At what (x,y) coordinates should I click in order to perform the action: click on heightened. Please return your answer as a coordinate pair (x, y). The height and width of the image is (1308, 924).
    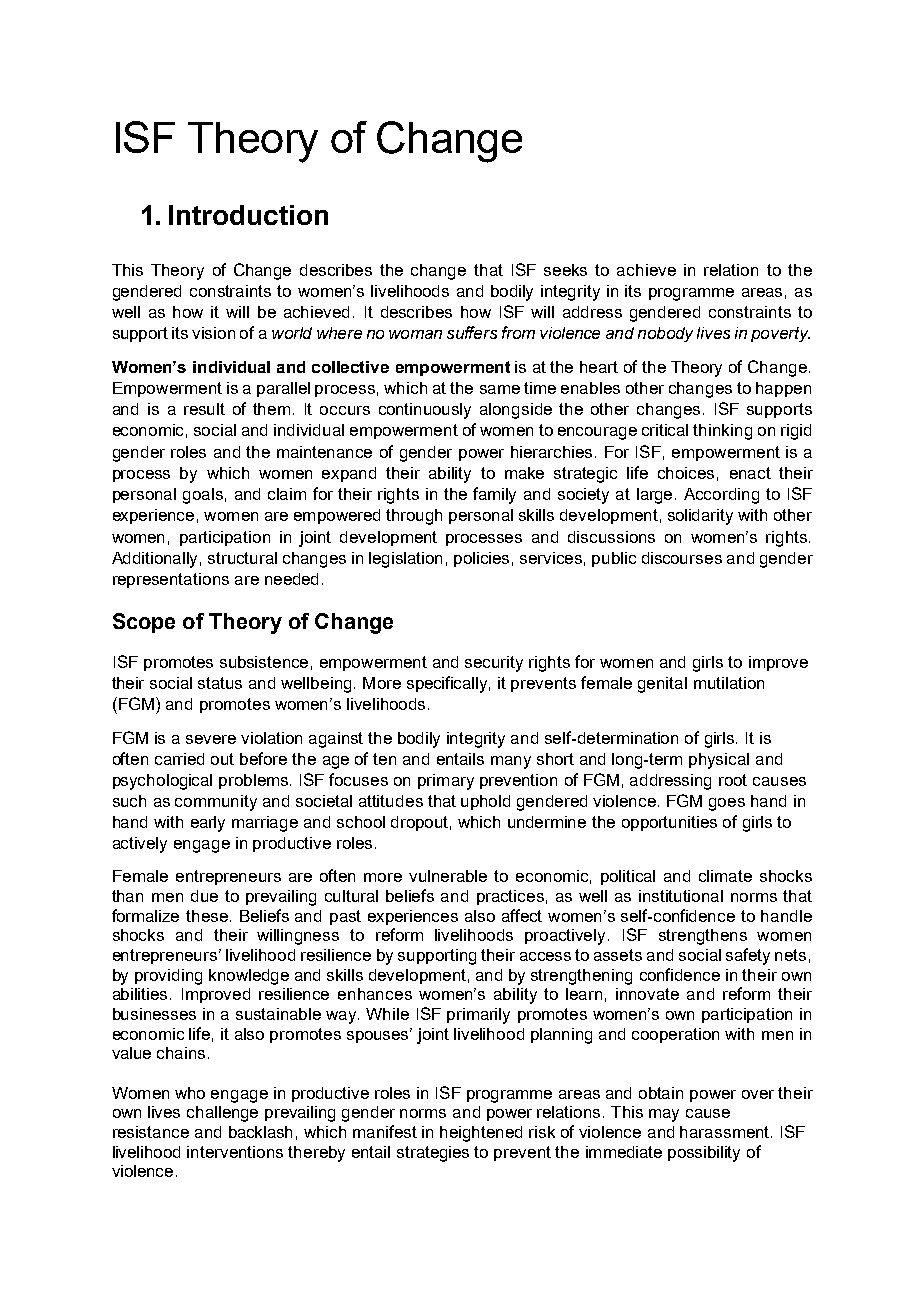
    Looking at the image, I should click on (481, 1134).
